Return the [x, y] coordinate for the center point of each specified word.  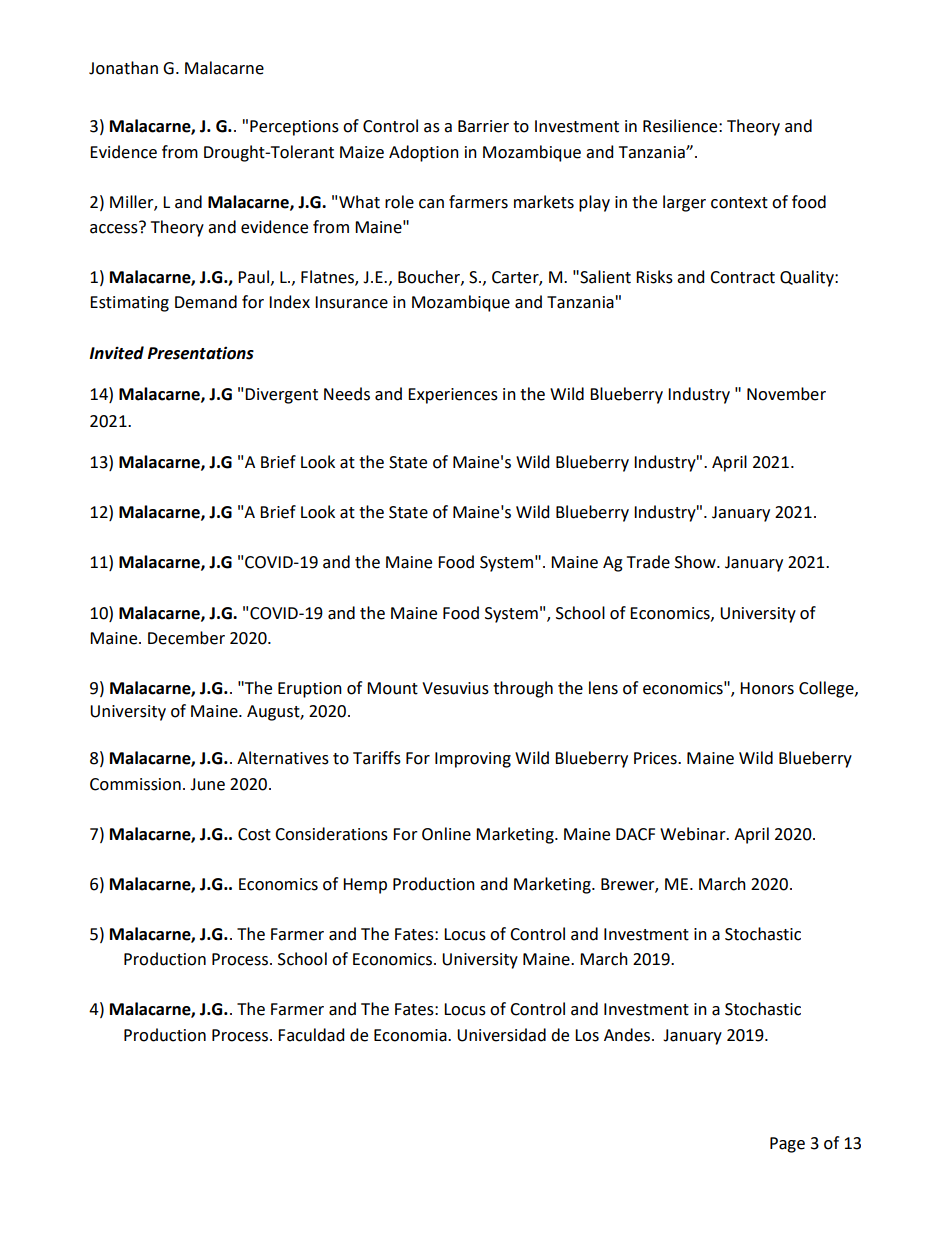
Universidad [501, 1035]
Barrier [483, 126]
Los [587, 1035]
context [739, 203]
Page [787, 1145]
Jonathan [123, 68]
